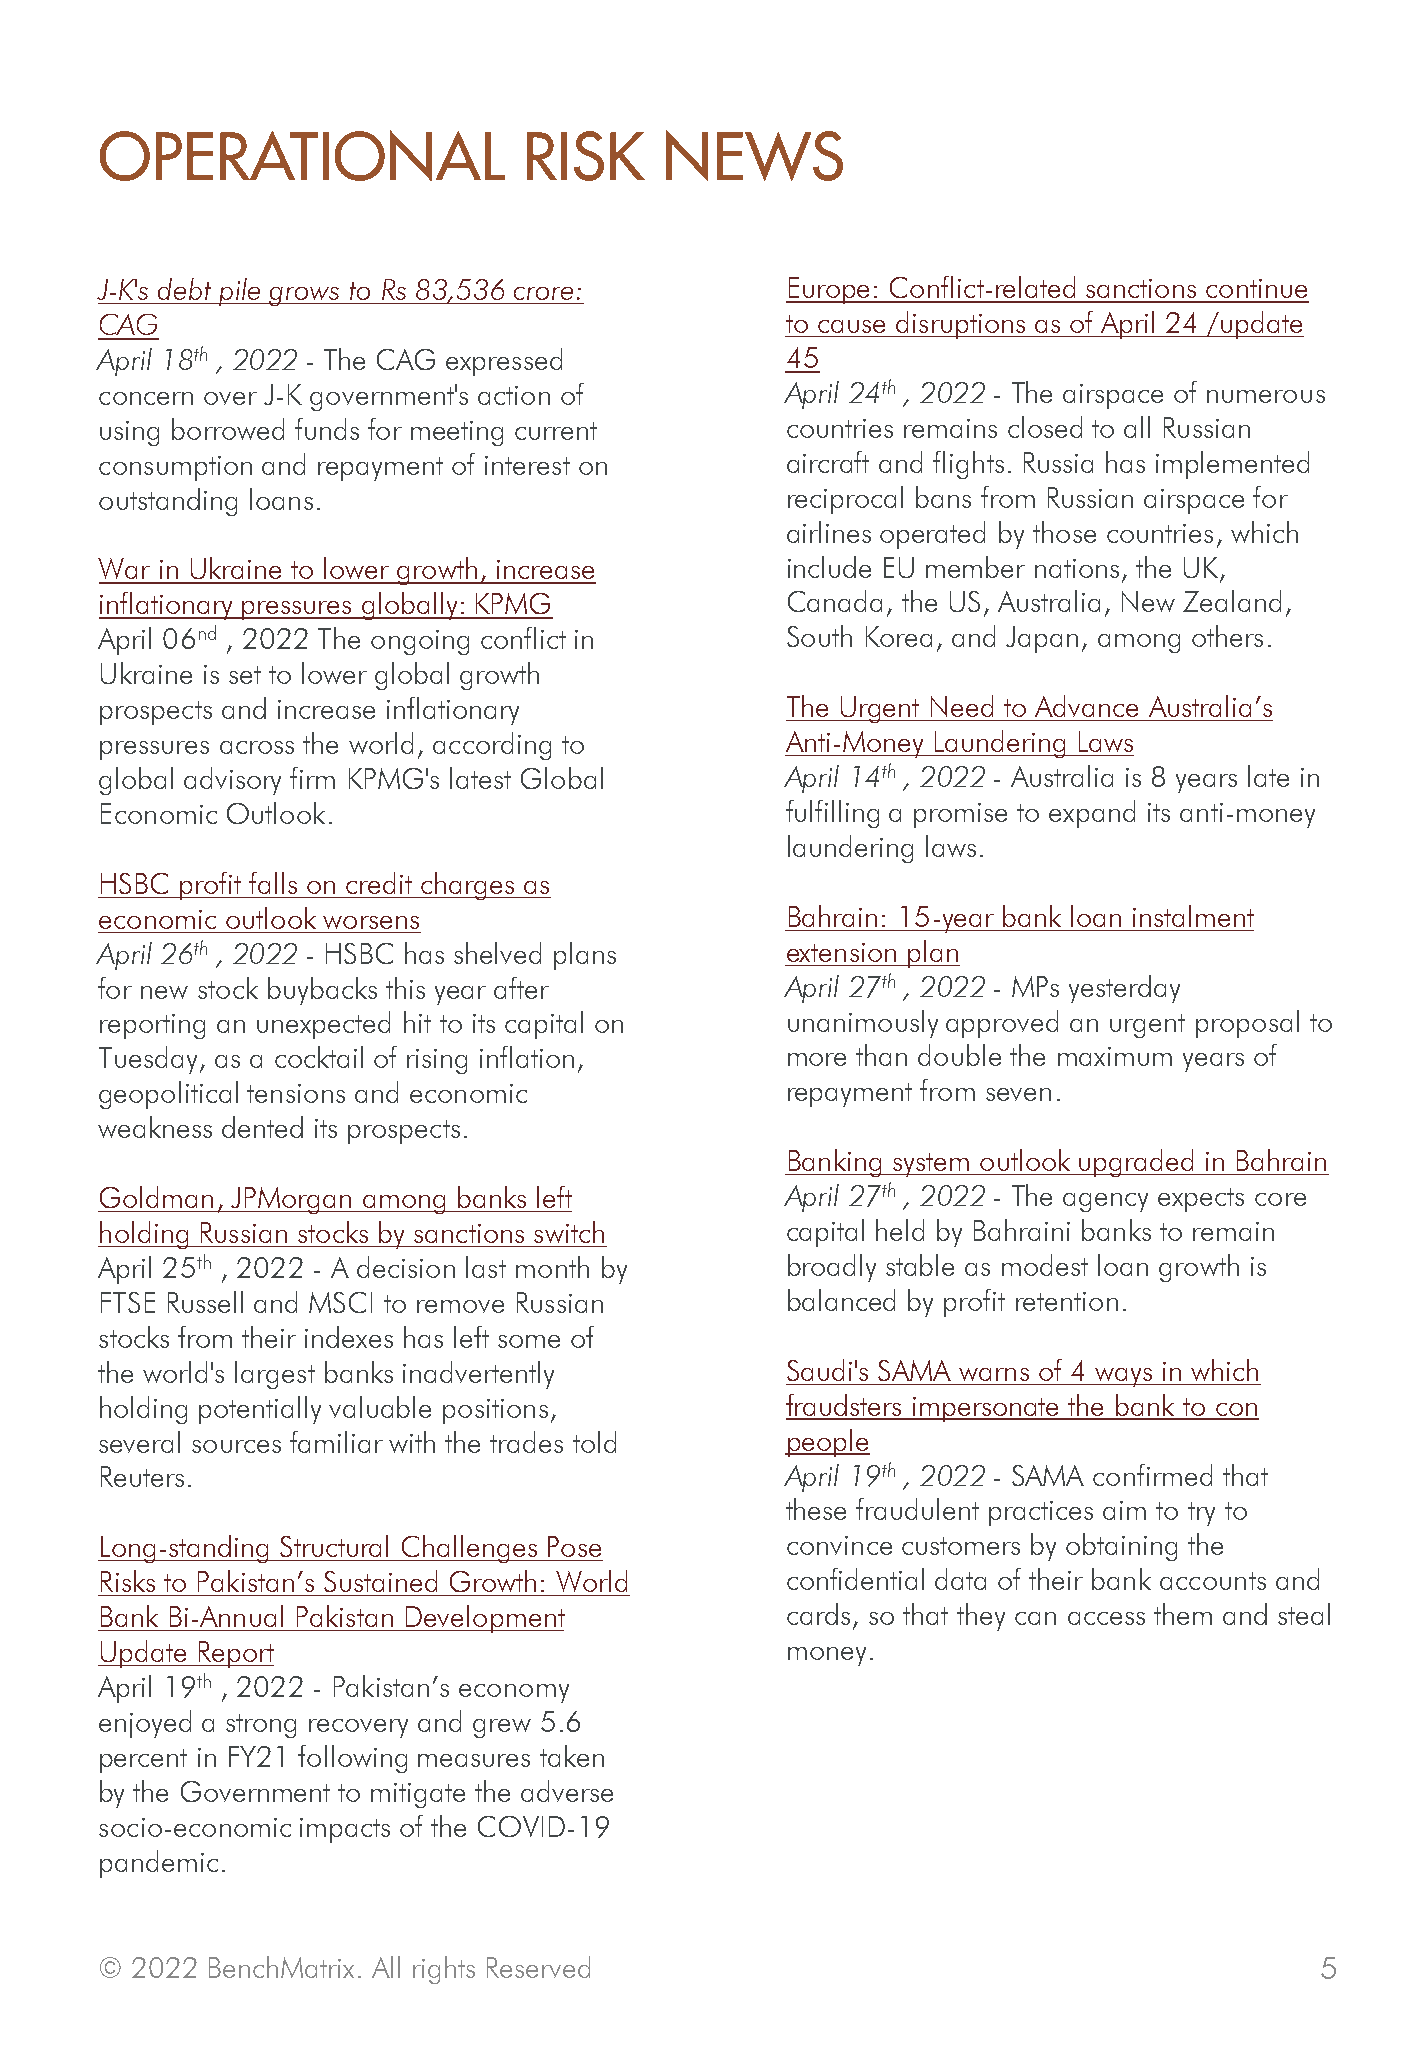 The image size is (1428, 2063). What do you see at coordinates (961, 325) in the screenshot?
I see `disruptions` at bounding box center [961, 325].
